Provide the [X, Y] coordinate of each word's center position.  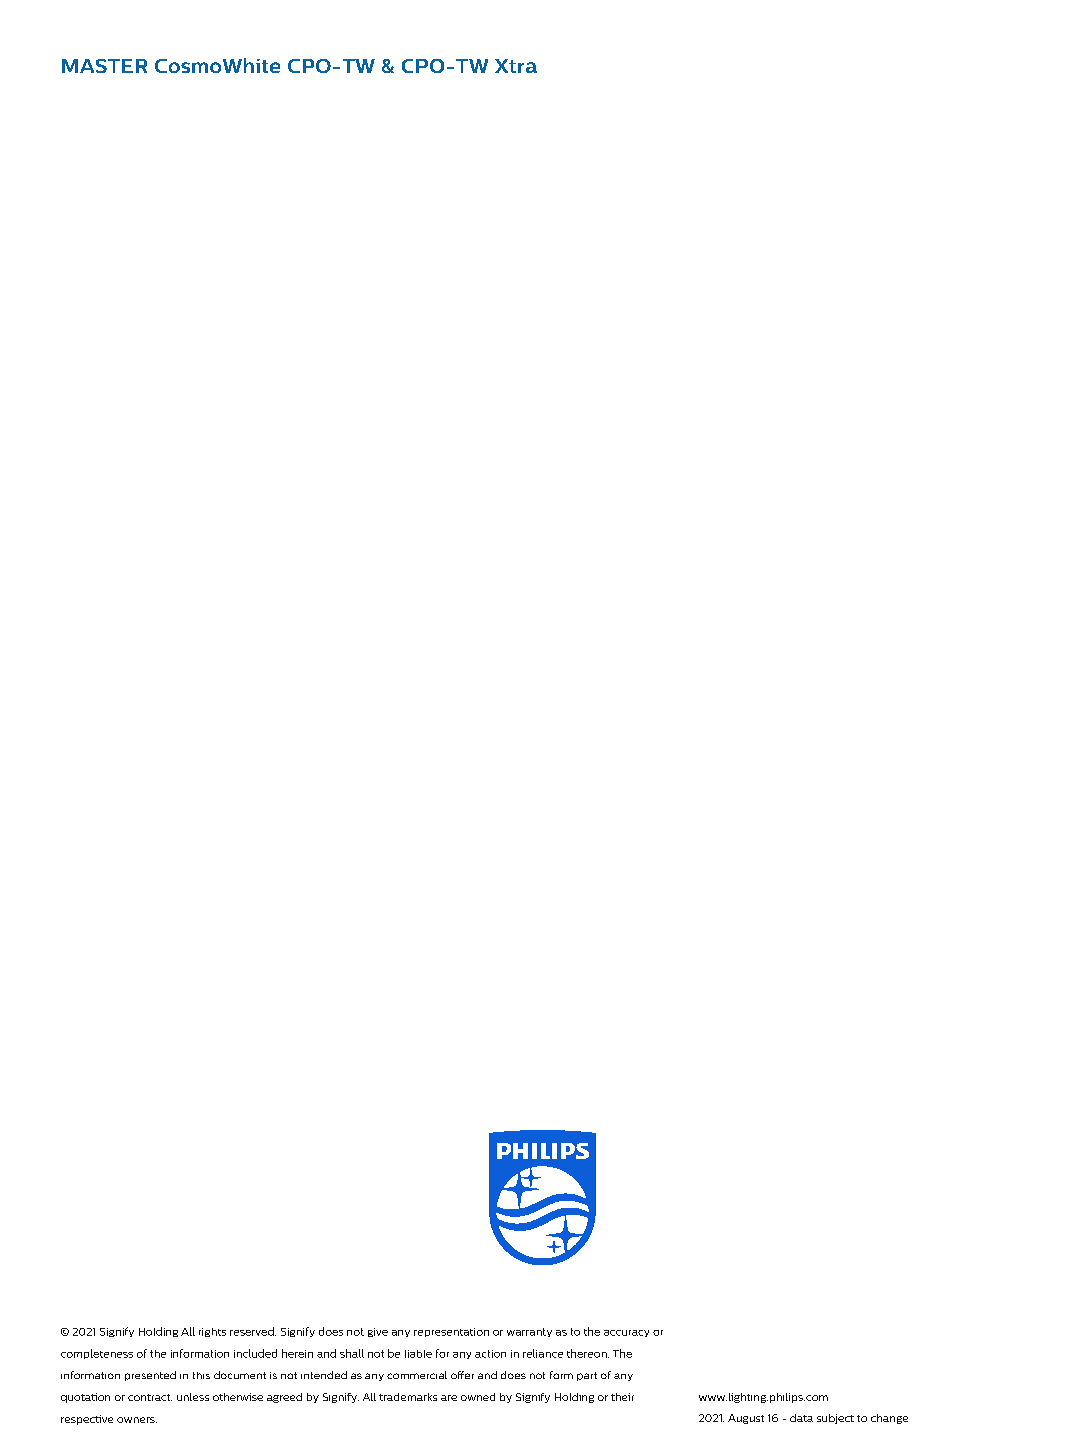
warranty [529, 1332]
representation [451, 1332]
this [201, 1375]
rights [212, 1332]
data [801, 1418]
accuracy [626, 1333]
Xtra [516, 66]
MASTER [104, 66]
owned [478, 1397]
